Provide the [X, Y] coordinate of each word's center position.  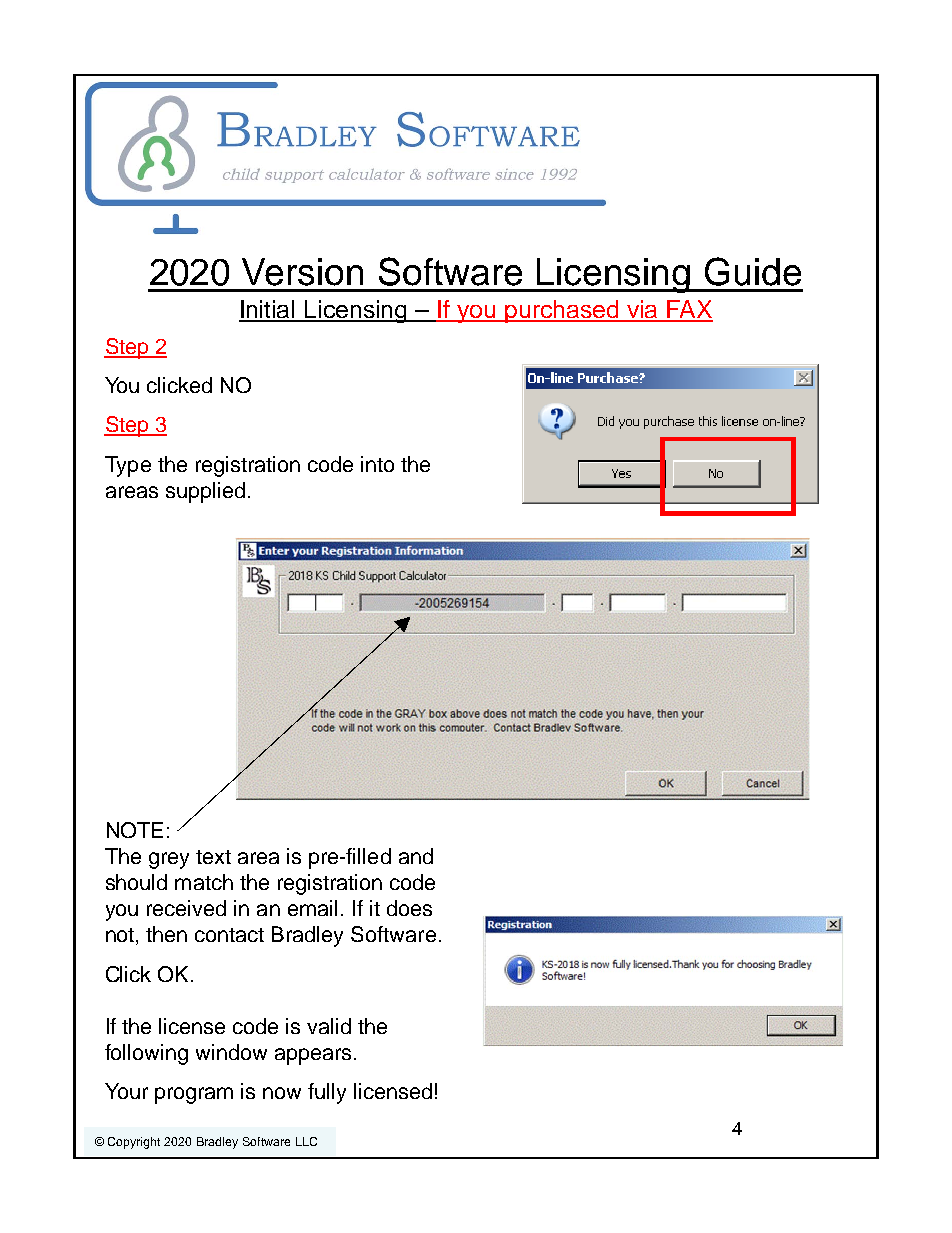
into [377, 464]
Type [128, 466]
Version [302, 272]
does [409, 908]
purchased [562, 311]
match [204, 882]
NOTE [135, 830]
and [416, 856]
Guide [753, 271]
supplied [205, 492]
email [312, 908]
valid [329, 1026]
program [194, 1095]
